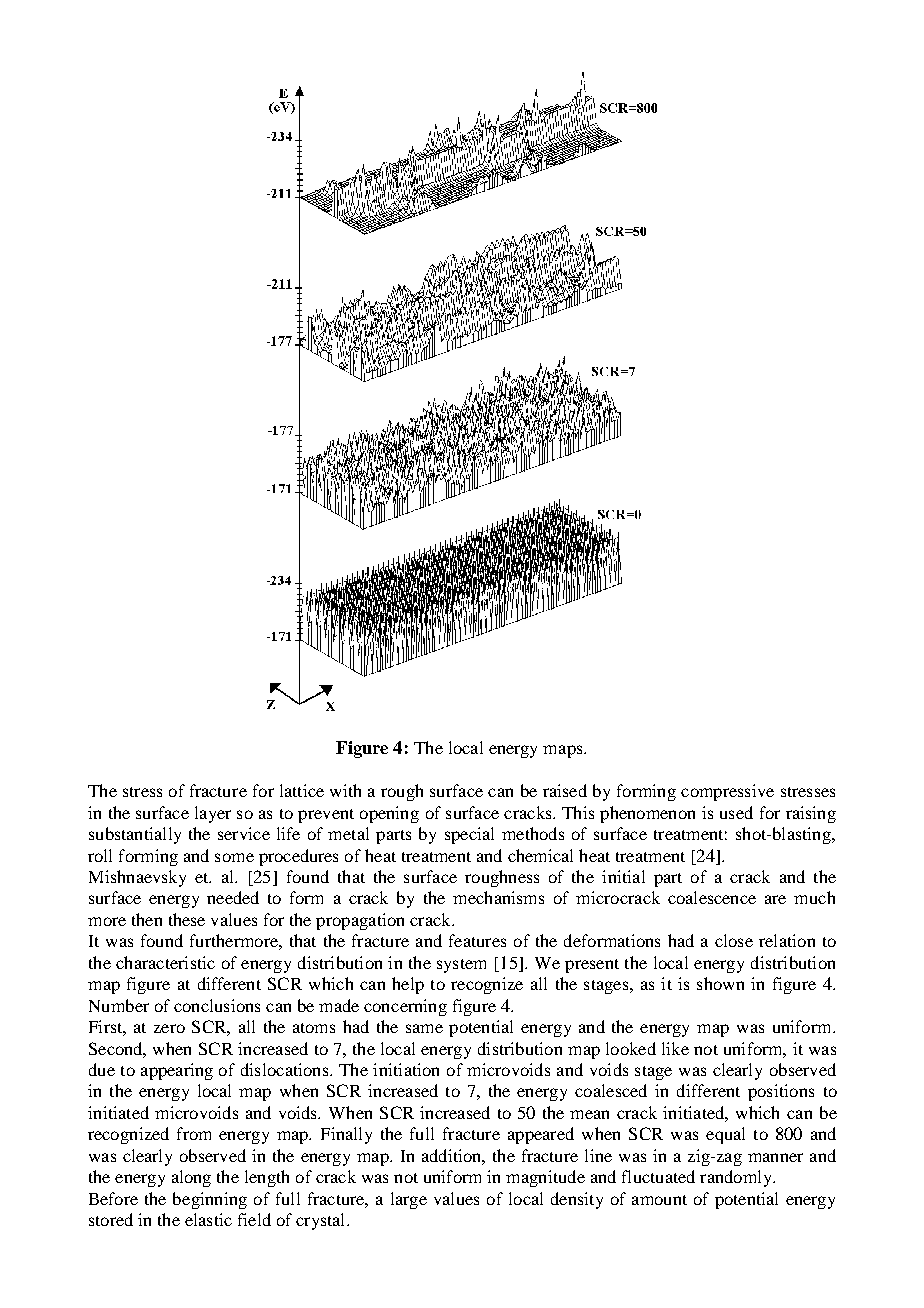 This document has width=924, height=1308. I want to click on special, so click(469, 835).
